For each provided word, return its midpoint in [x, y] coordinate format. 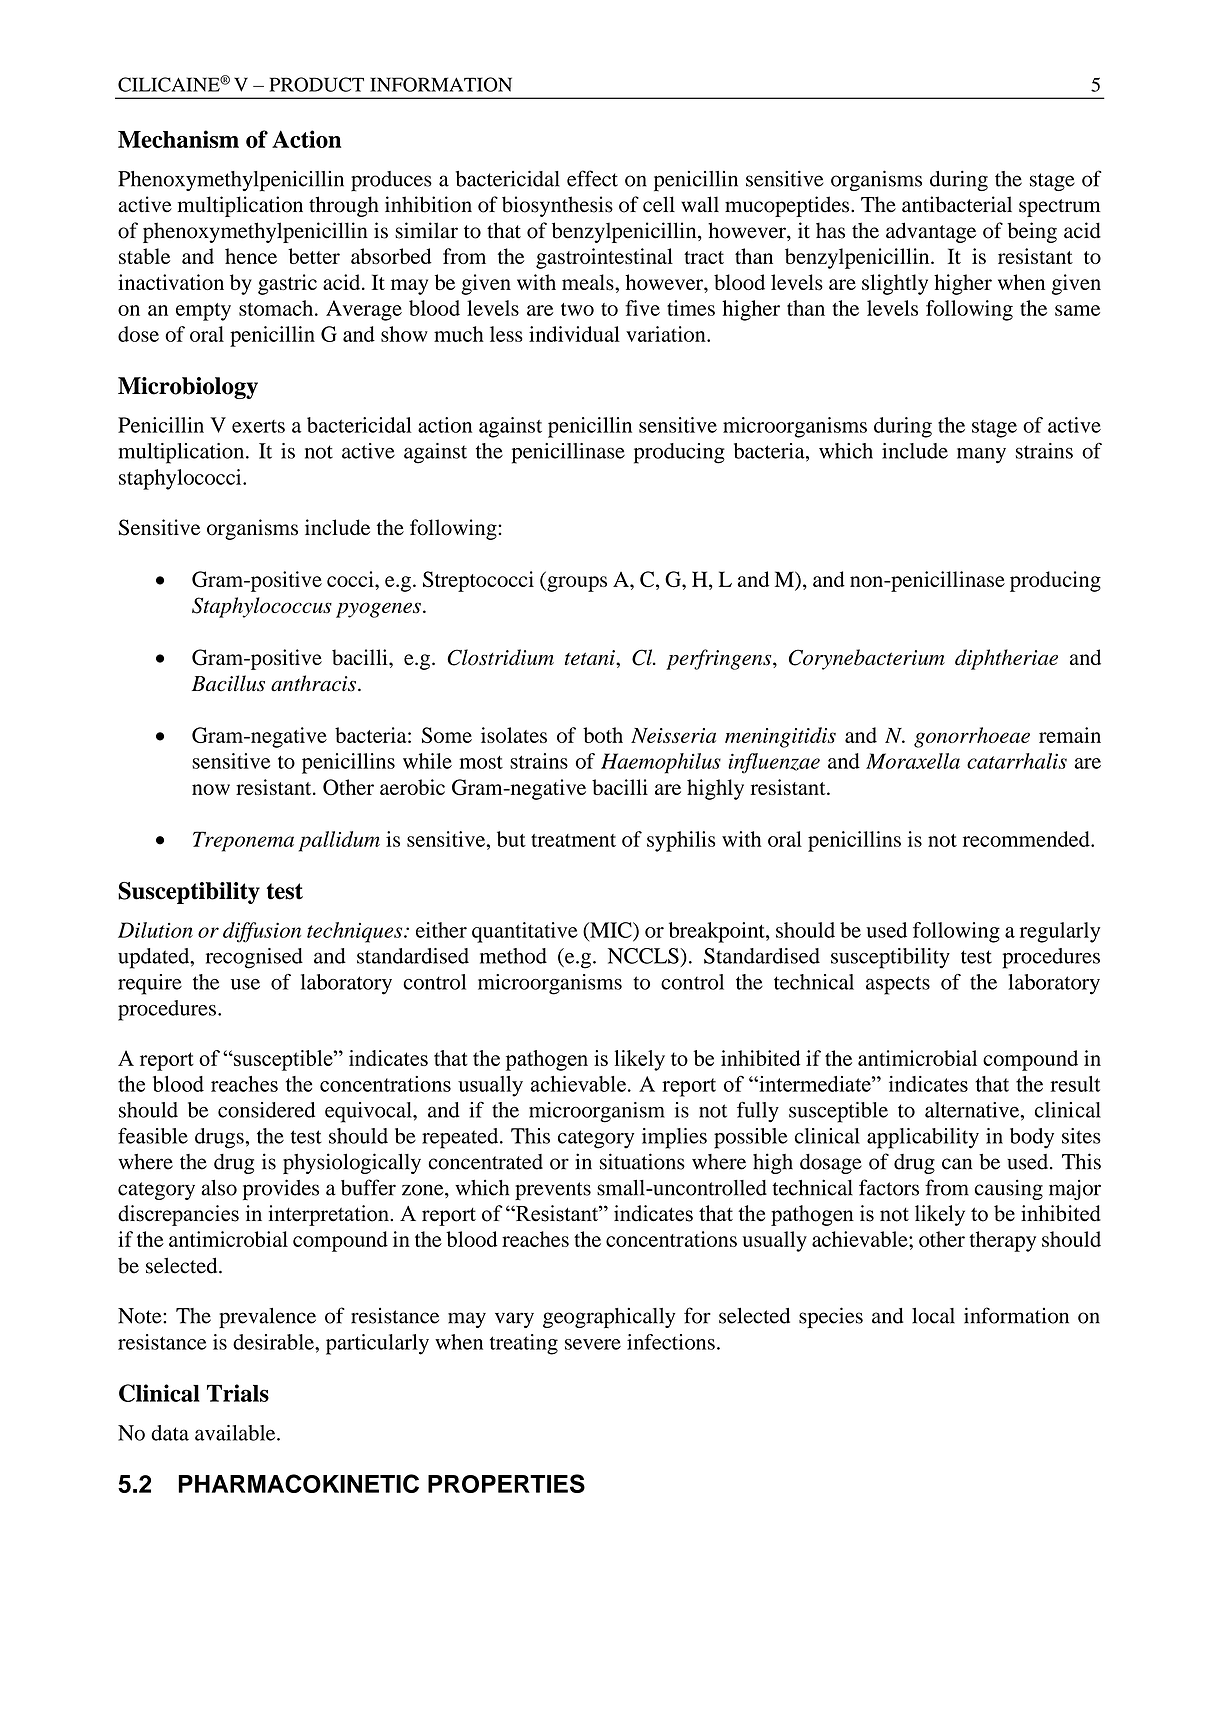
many [981, 456]
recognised [254, 958]
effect [592, 178]
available [236, 1433]
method [513, 956]
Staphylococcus [262, 607]
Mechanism [178, 139]
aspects [898, 985]
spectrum [1060, 208]
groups [576, 584]
